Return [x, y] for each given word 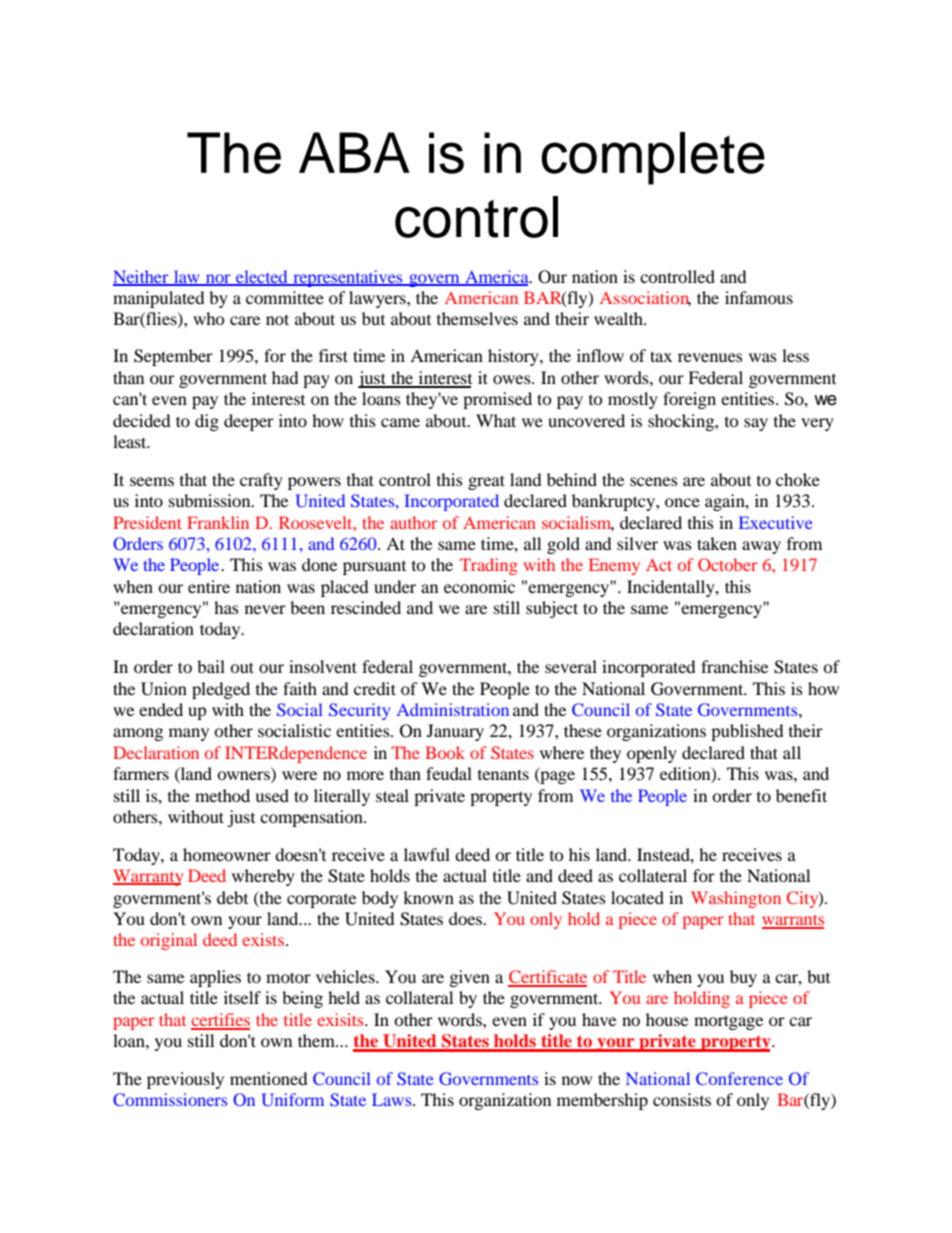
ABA [354, 152]
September [173, 357]
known [428, 897]
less [795, 355]
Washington [736, 899]
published [747, 732]
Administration [453, 709]
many [189, 734]
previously [185, 1080]
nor [218, 279]
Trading [489, 566]
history [514, 357]
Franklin [218, 522]
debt [232, 897]
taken [717, 543]
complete [653, 158]
